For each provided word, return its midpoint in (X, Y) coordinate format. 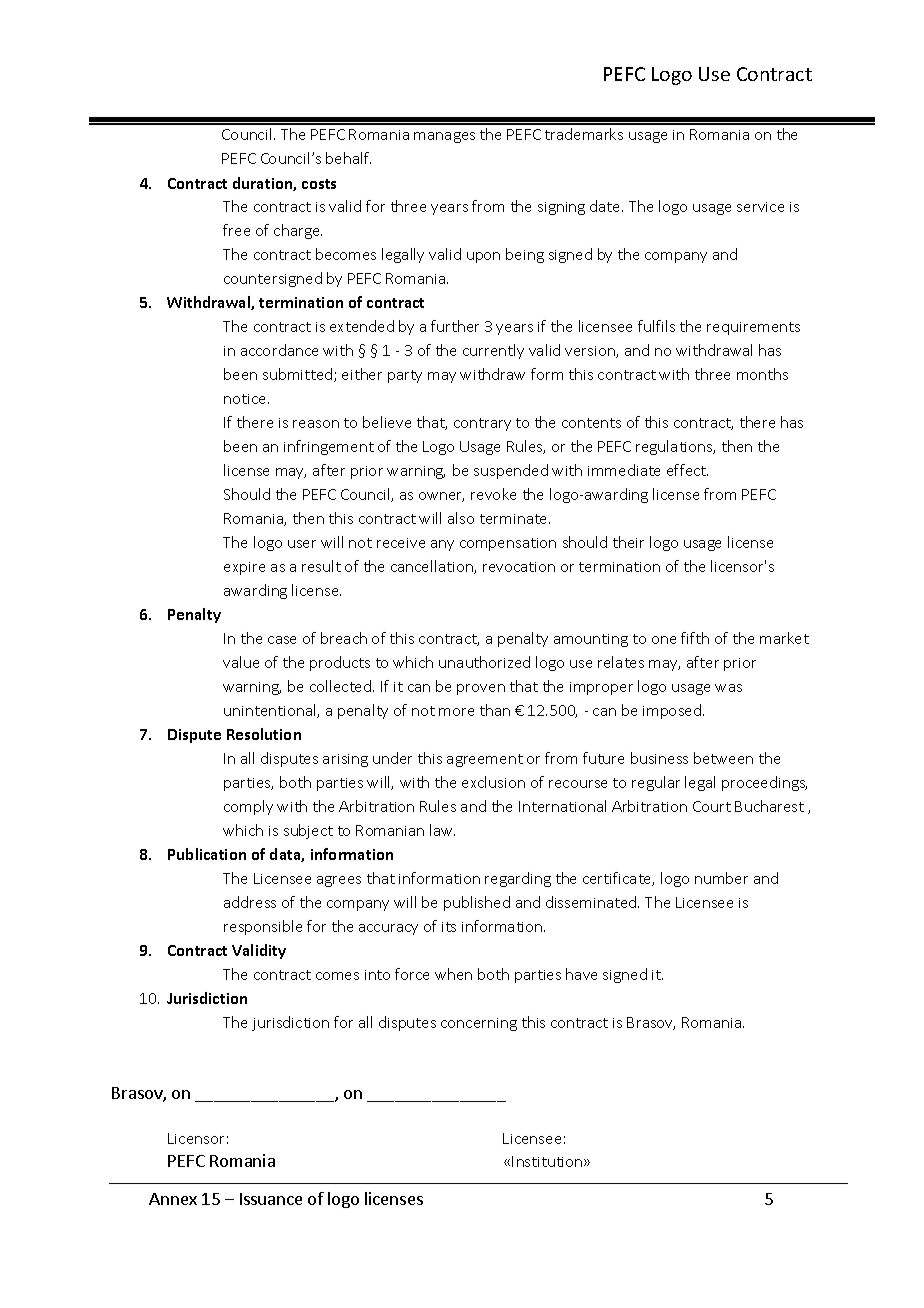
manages (444, 137)
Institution (548, 1161)
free (236, 230)
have (581, 974)
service (760, 207)
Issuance (271, 1199)
